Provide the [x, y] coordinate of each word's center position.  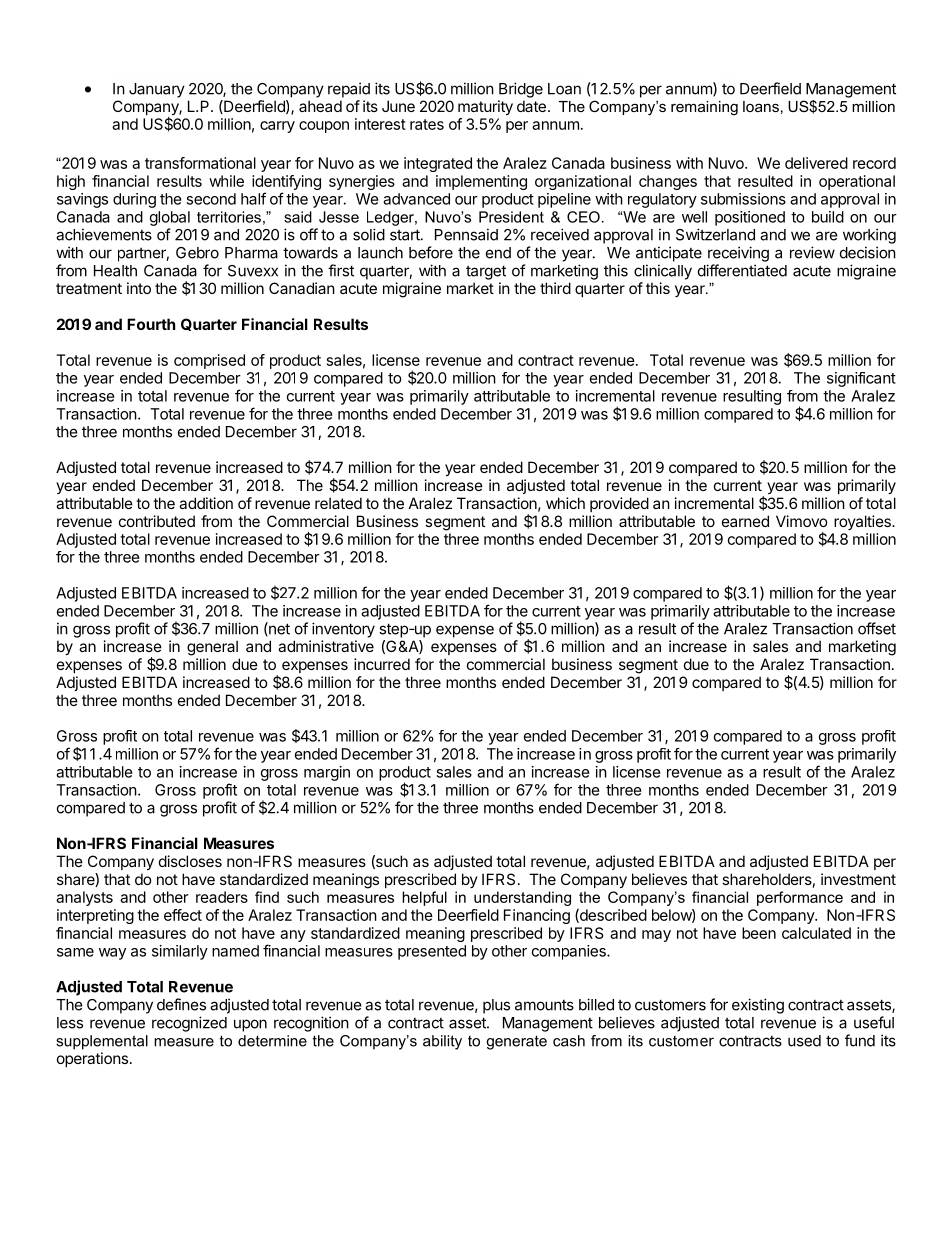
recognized [189, 1024]
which [565, 503]
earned [745, 521]
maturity [485, 107]
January [157, 90]
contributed [157, 521]
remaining [704, 108]
